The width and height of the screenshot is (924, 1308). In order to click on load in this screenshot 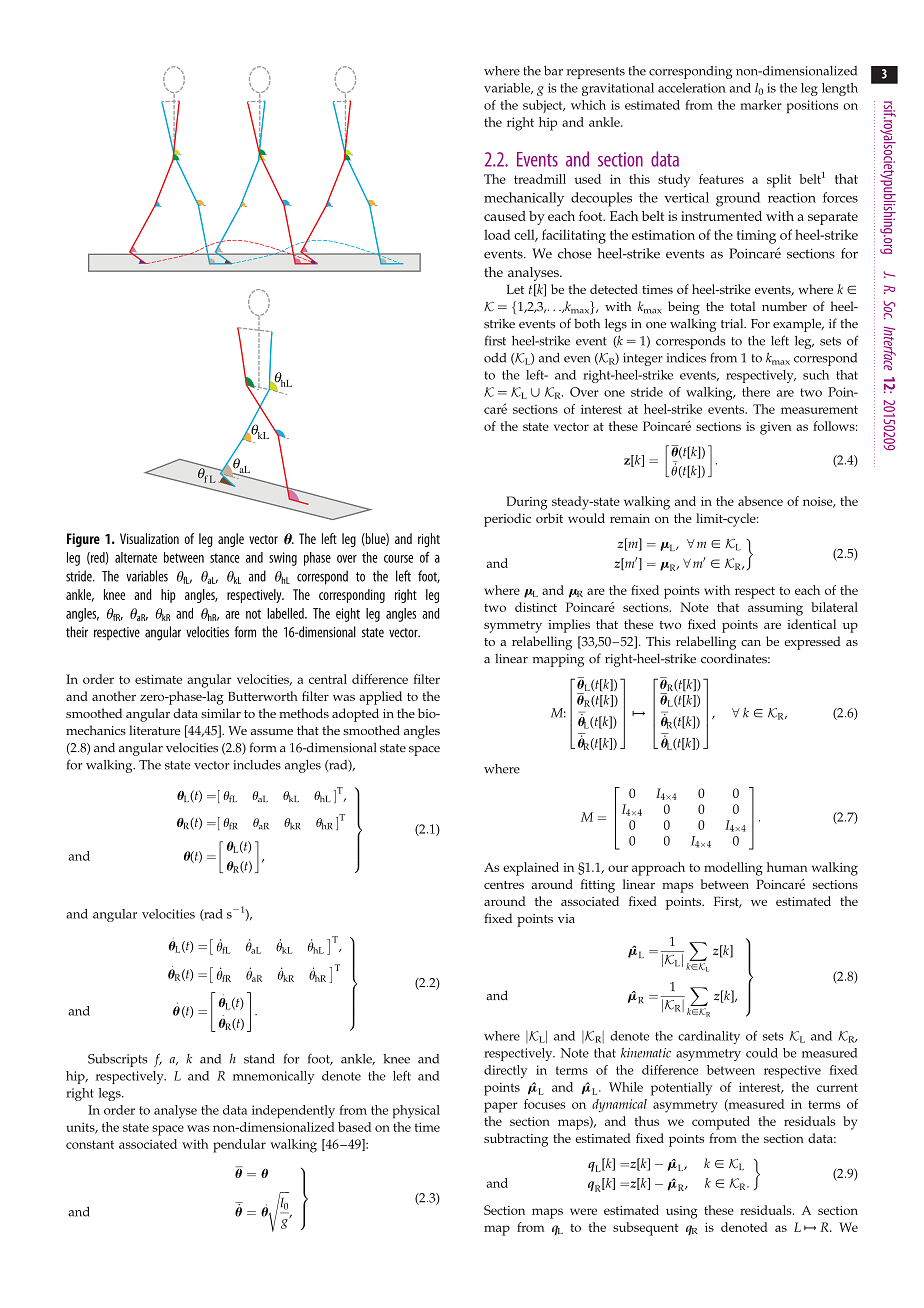, I will do `click(497, 234)`.
